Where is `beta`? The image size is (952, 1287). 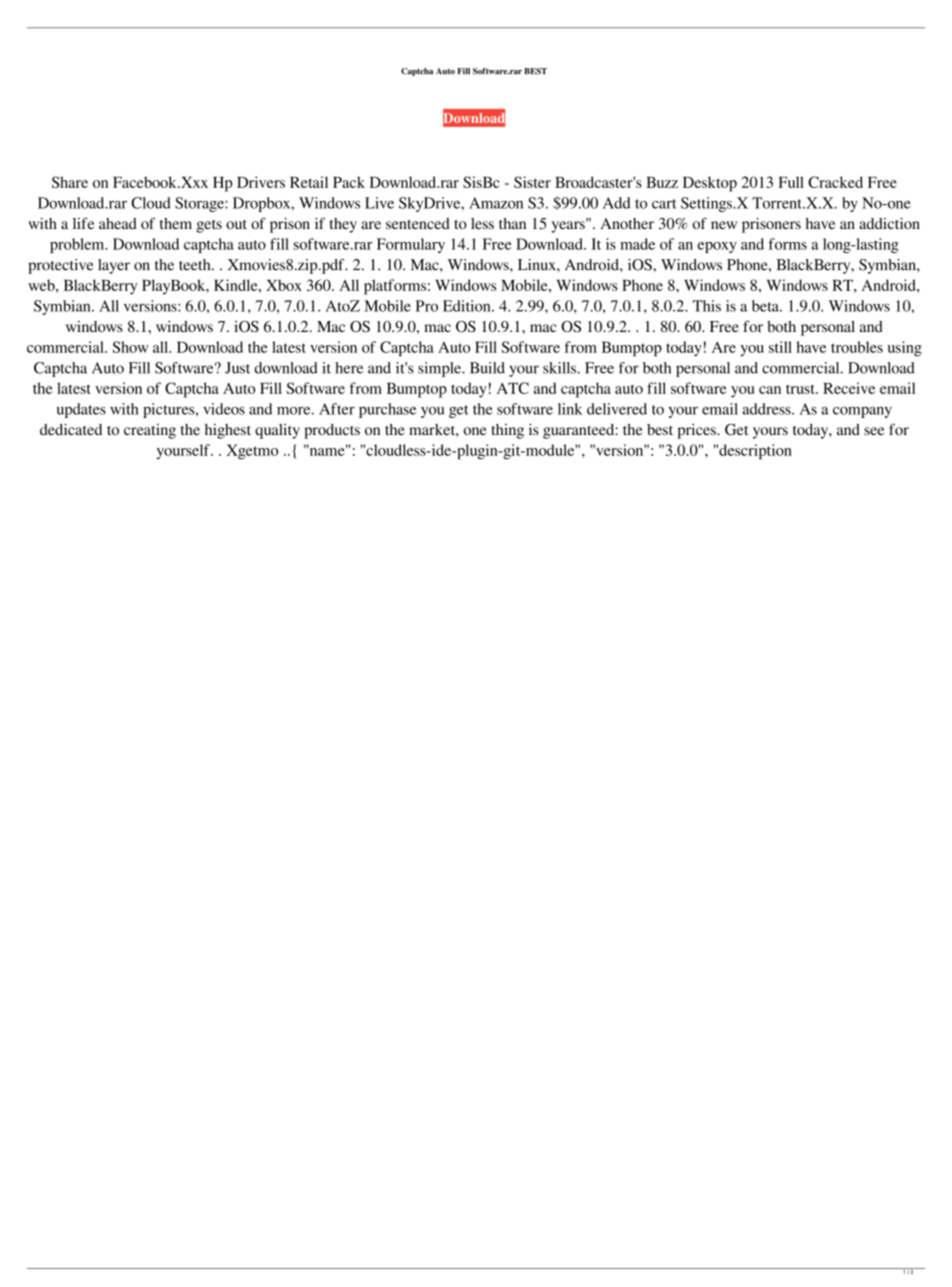 beta is located at coordinates (766, 306).
